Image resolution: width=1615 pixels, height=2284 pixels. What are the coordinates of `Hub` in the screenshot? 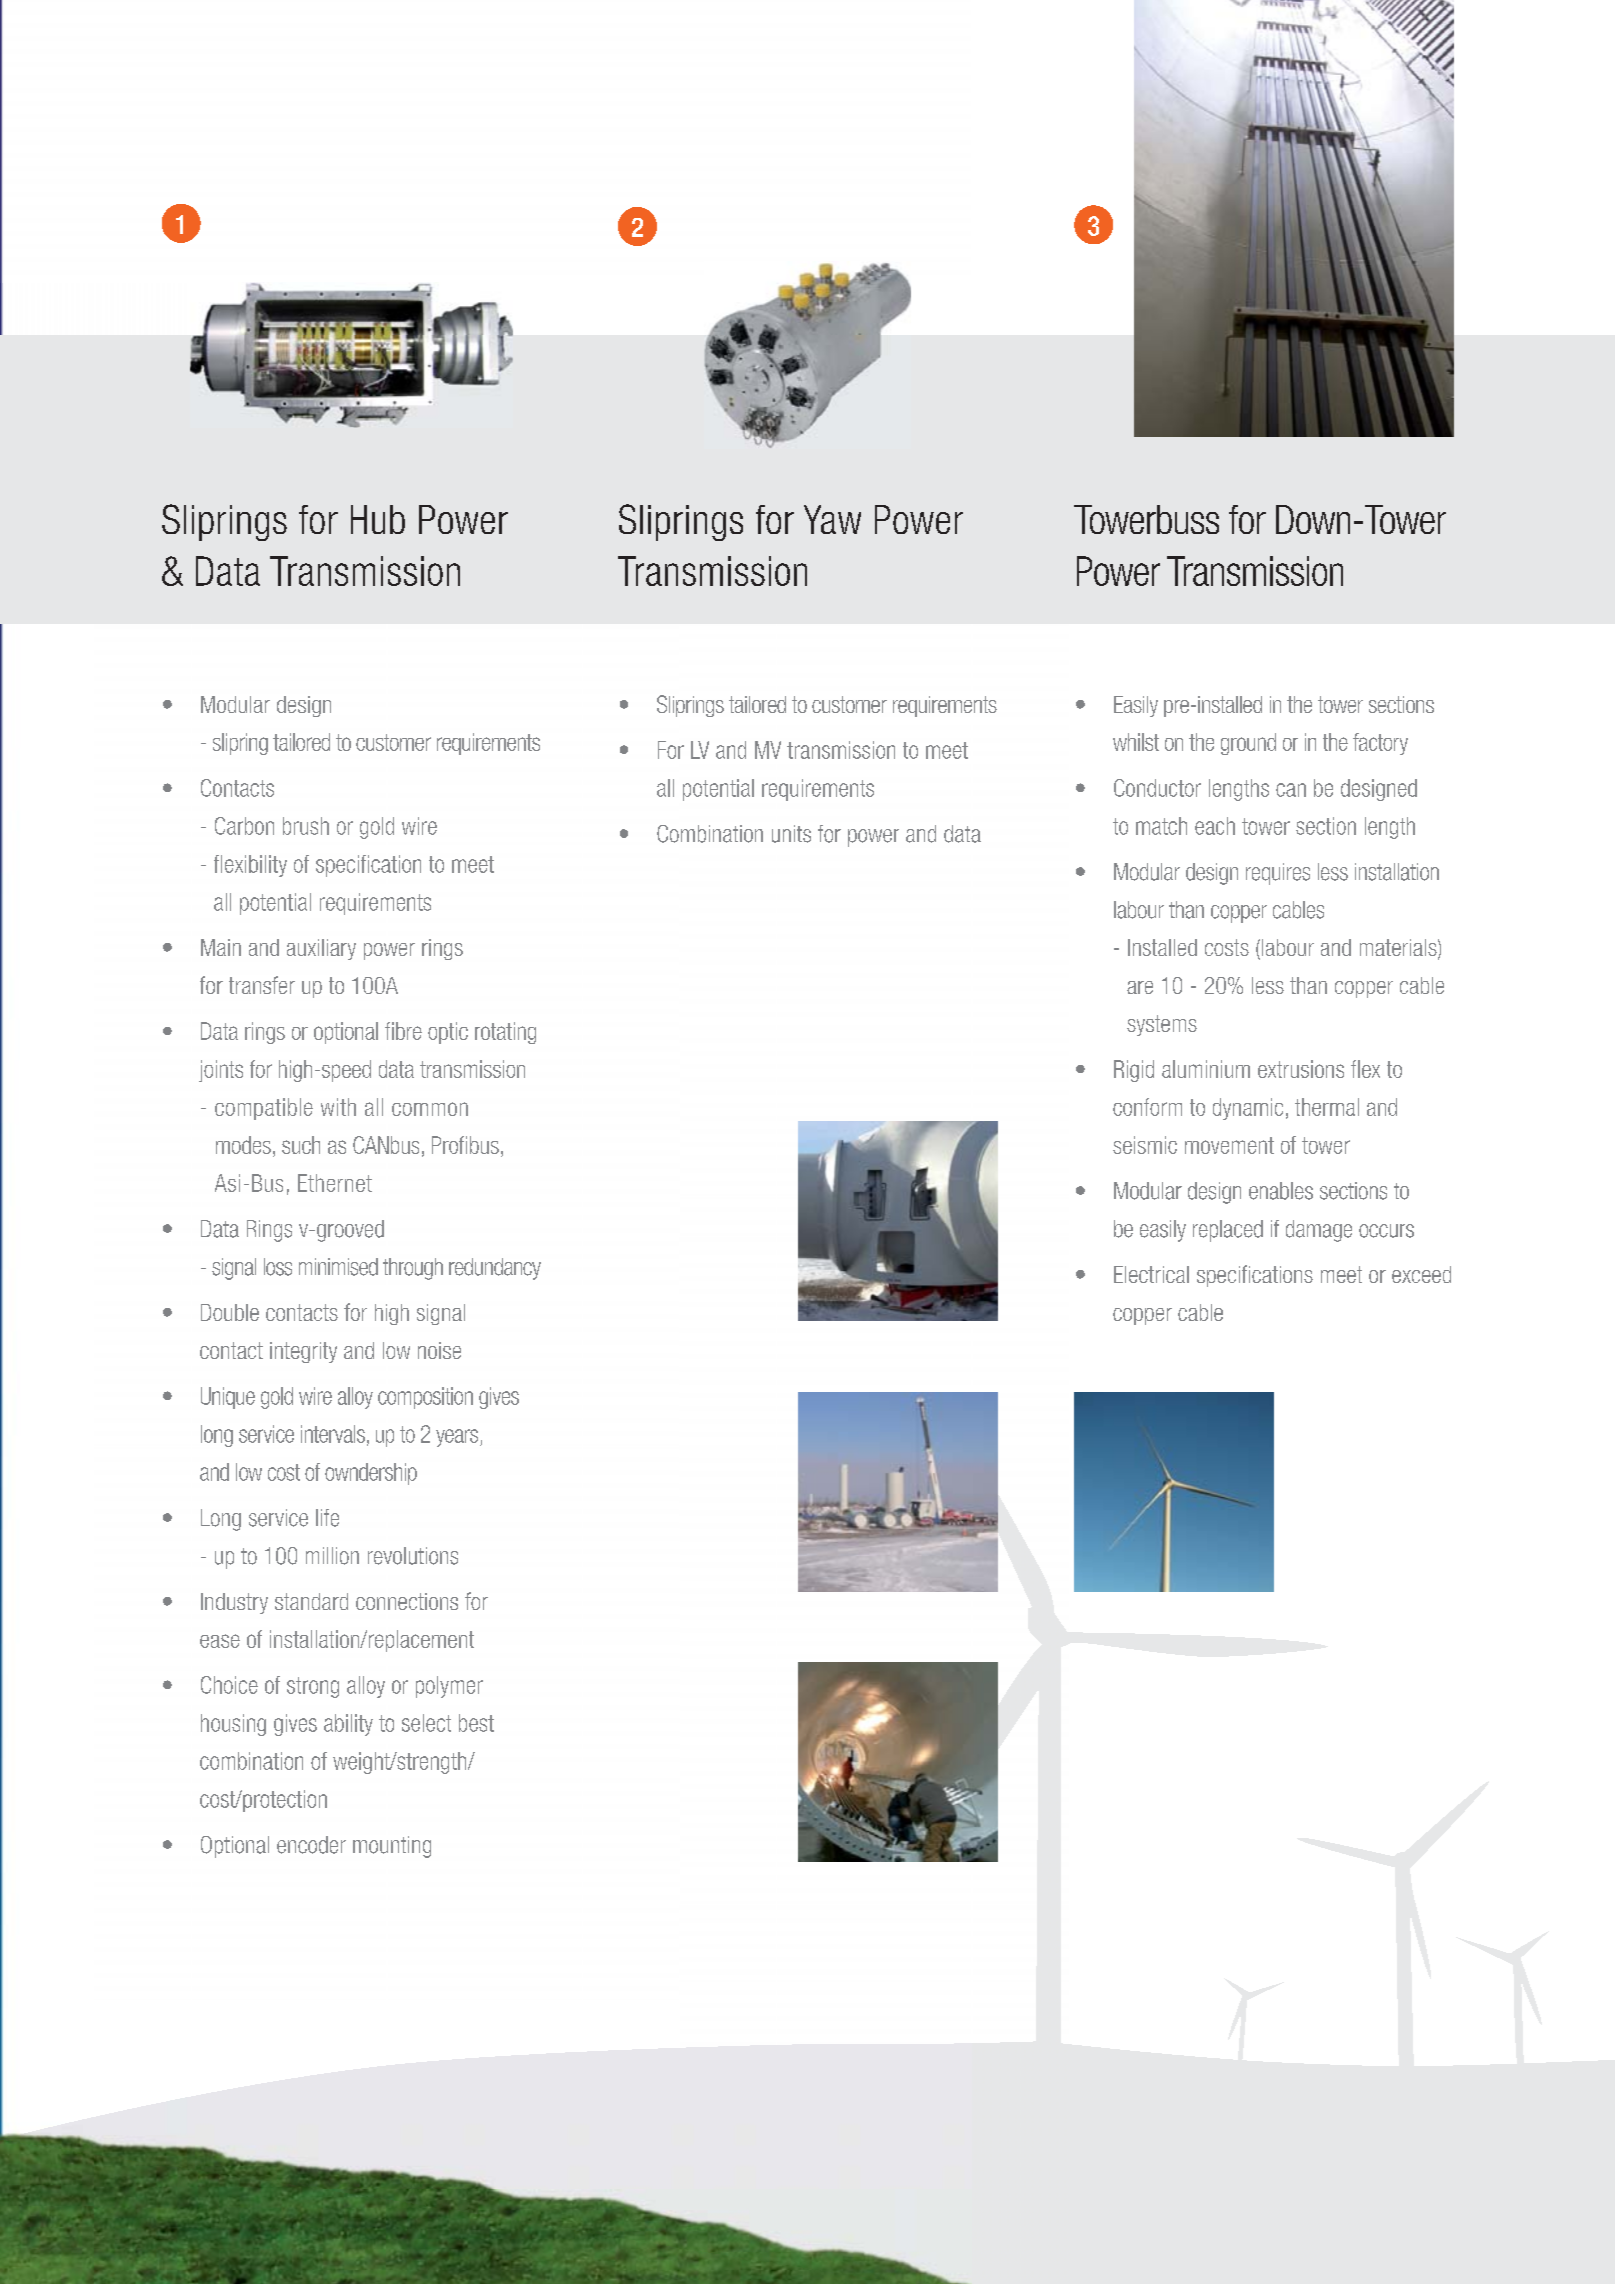 It's located at (378, 519).
